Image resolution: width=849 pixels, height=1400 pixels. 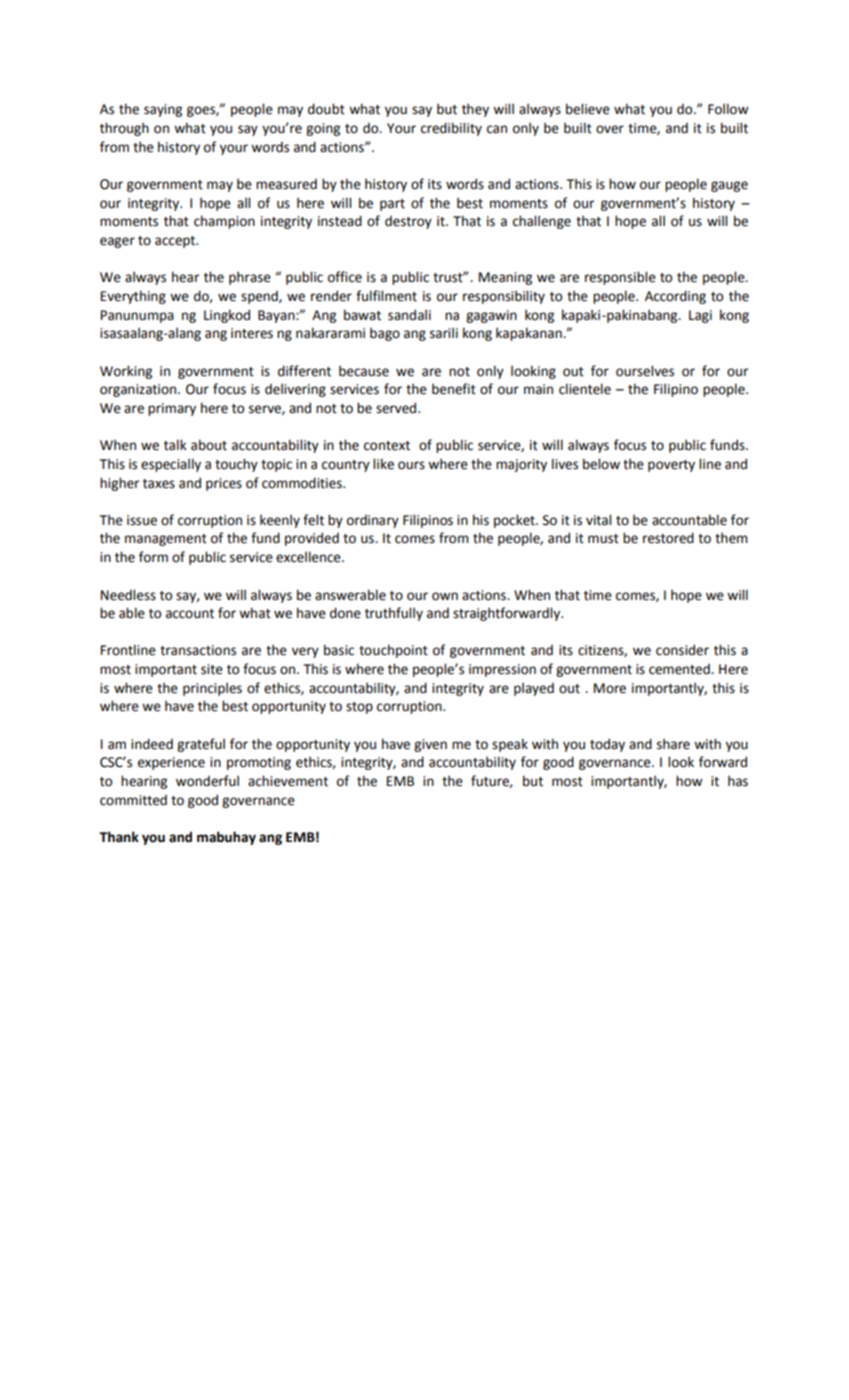 I want to click on wonderful, so click(x=207, y=781).
